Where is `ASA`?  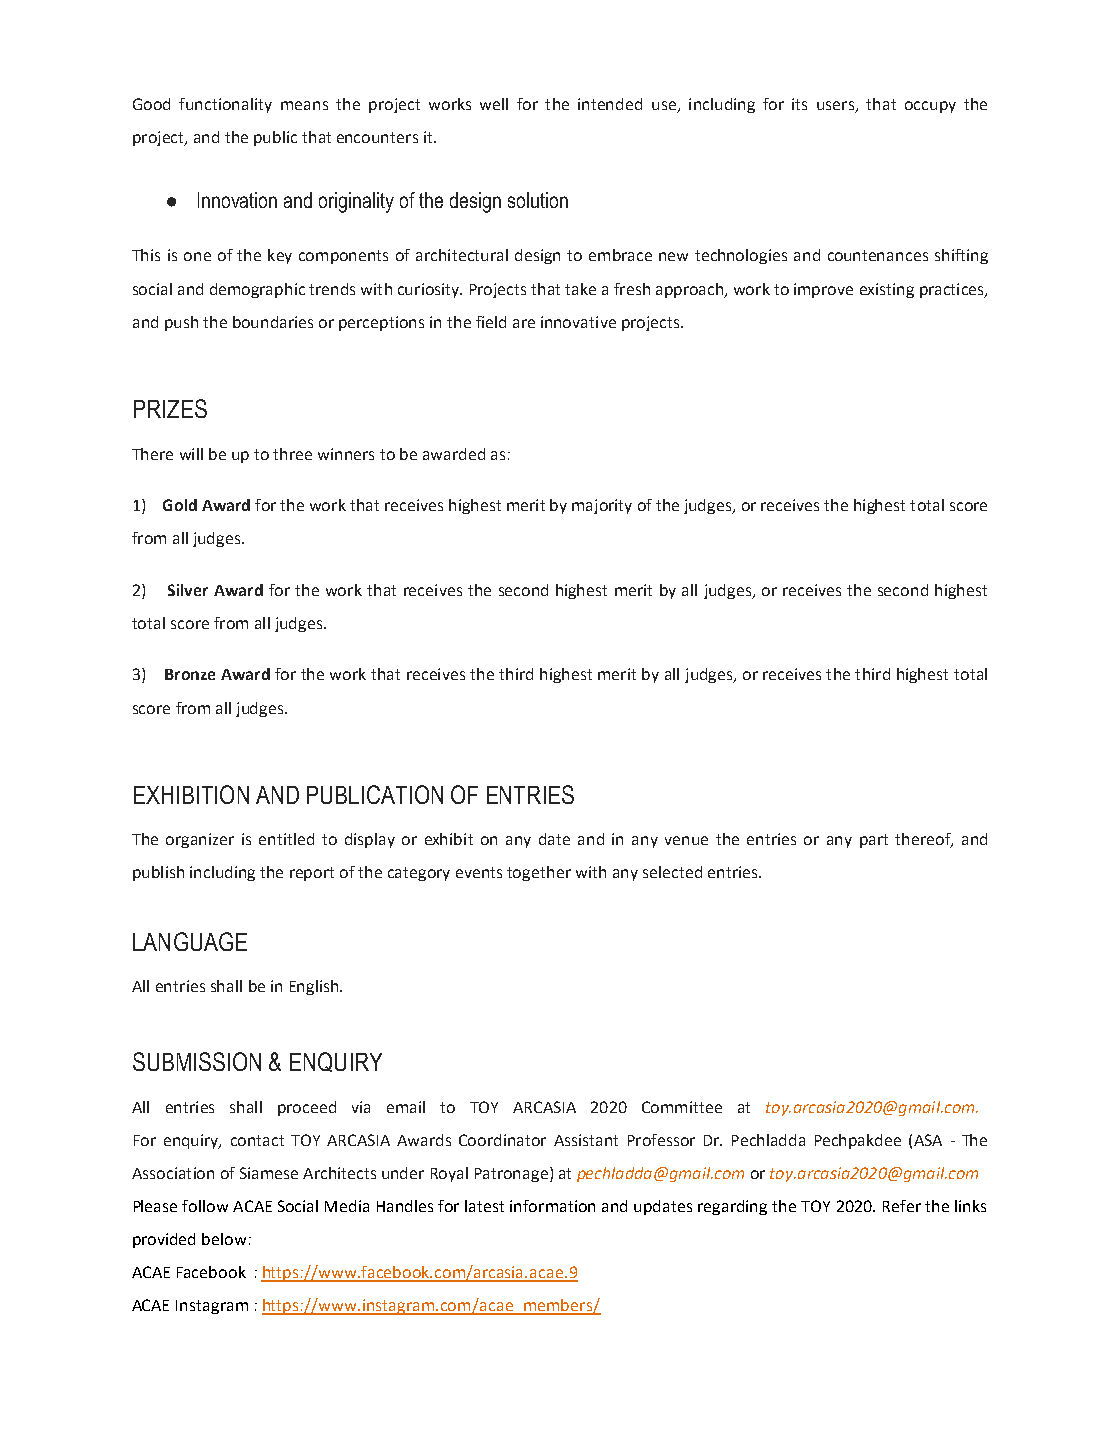 ASA is located at coordinates (928, 1140).
